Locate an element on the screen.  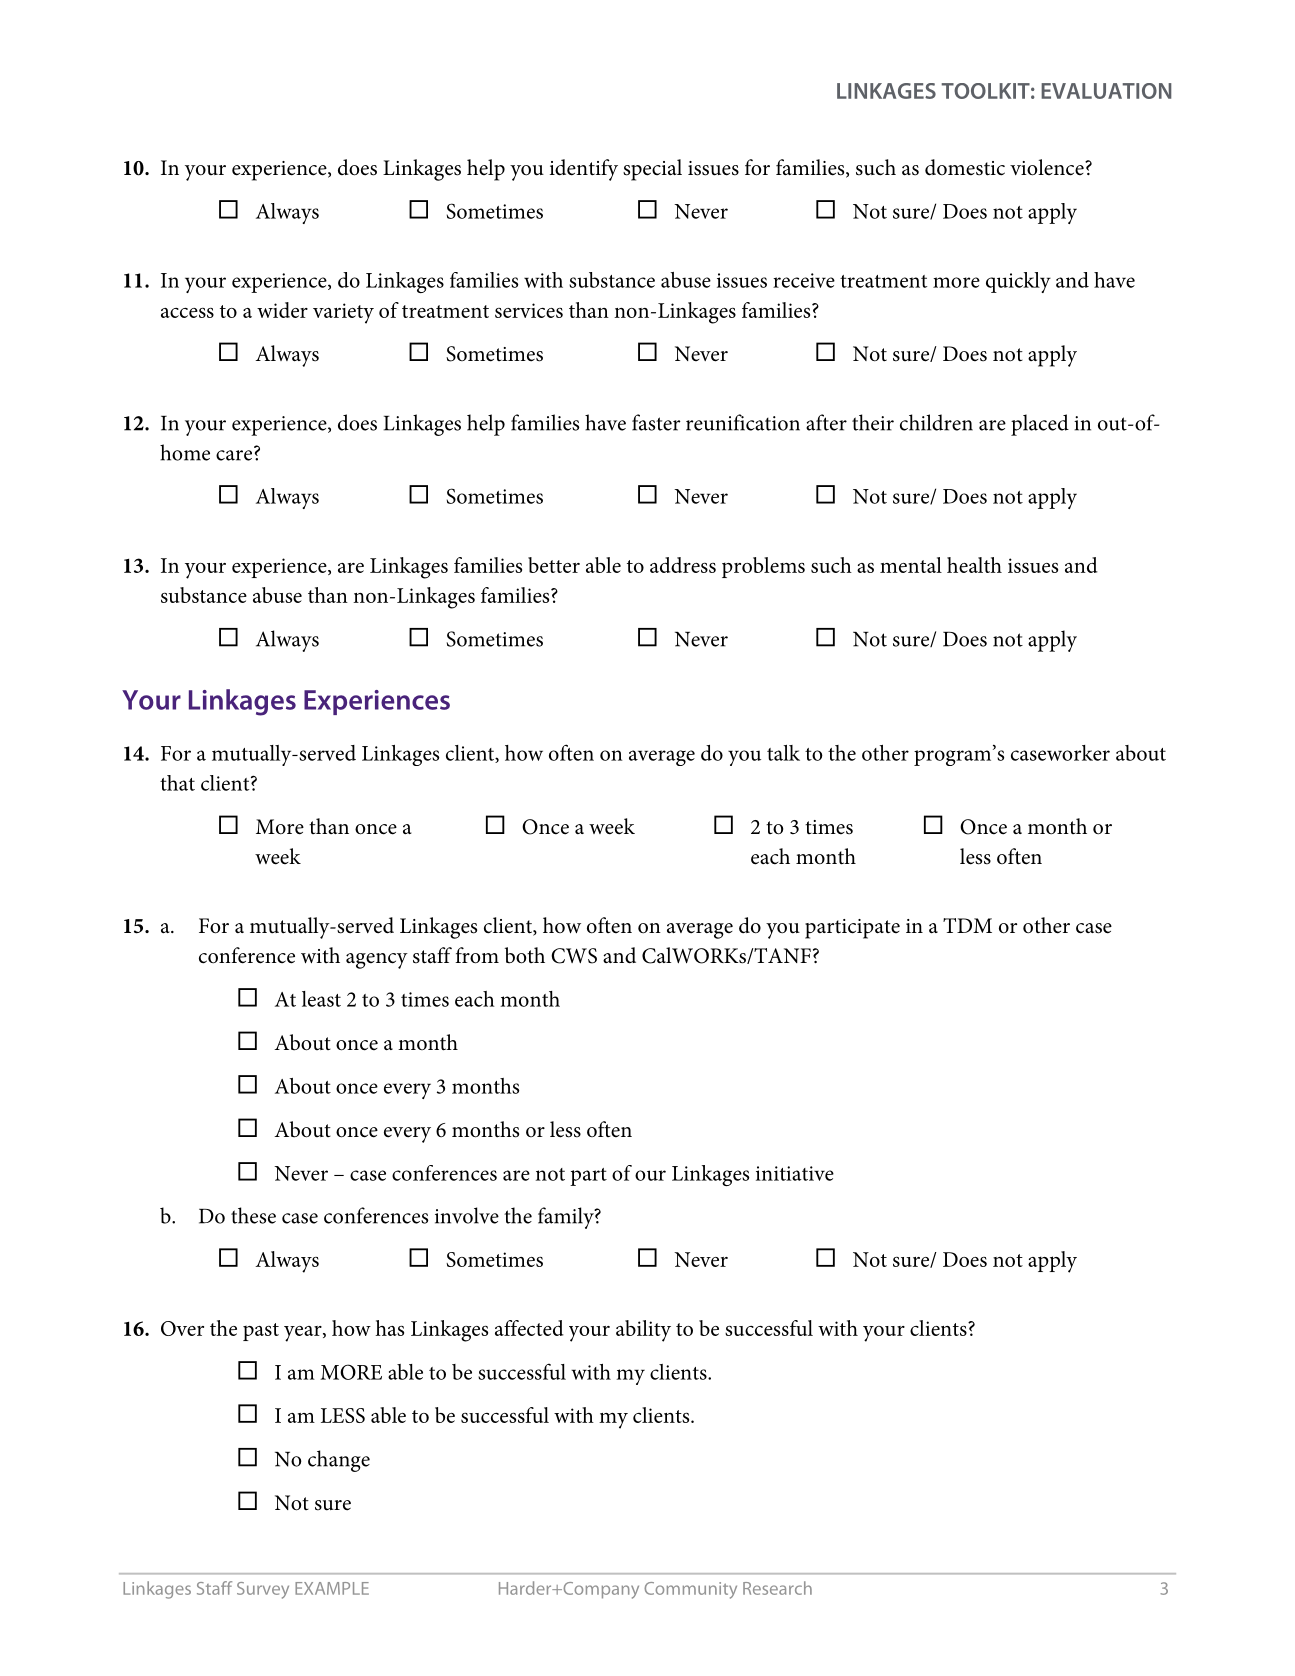
that is located at coordinates (177, 783).
